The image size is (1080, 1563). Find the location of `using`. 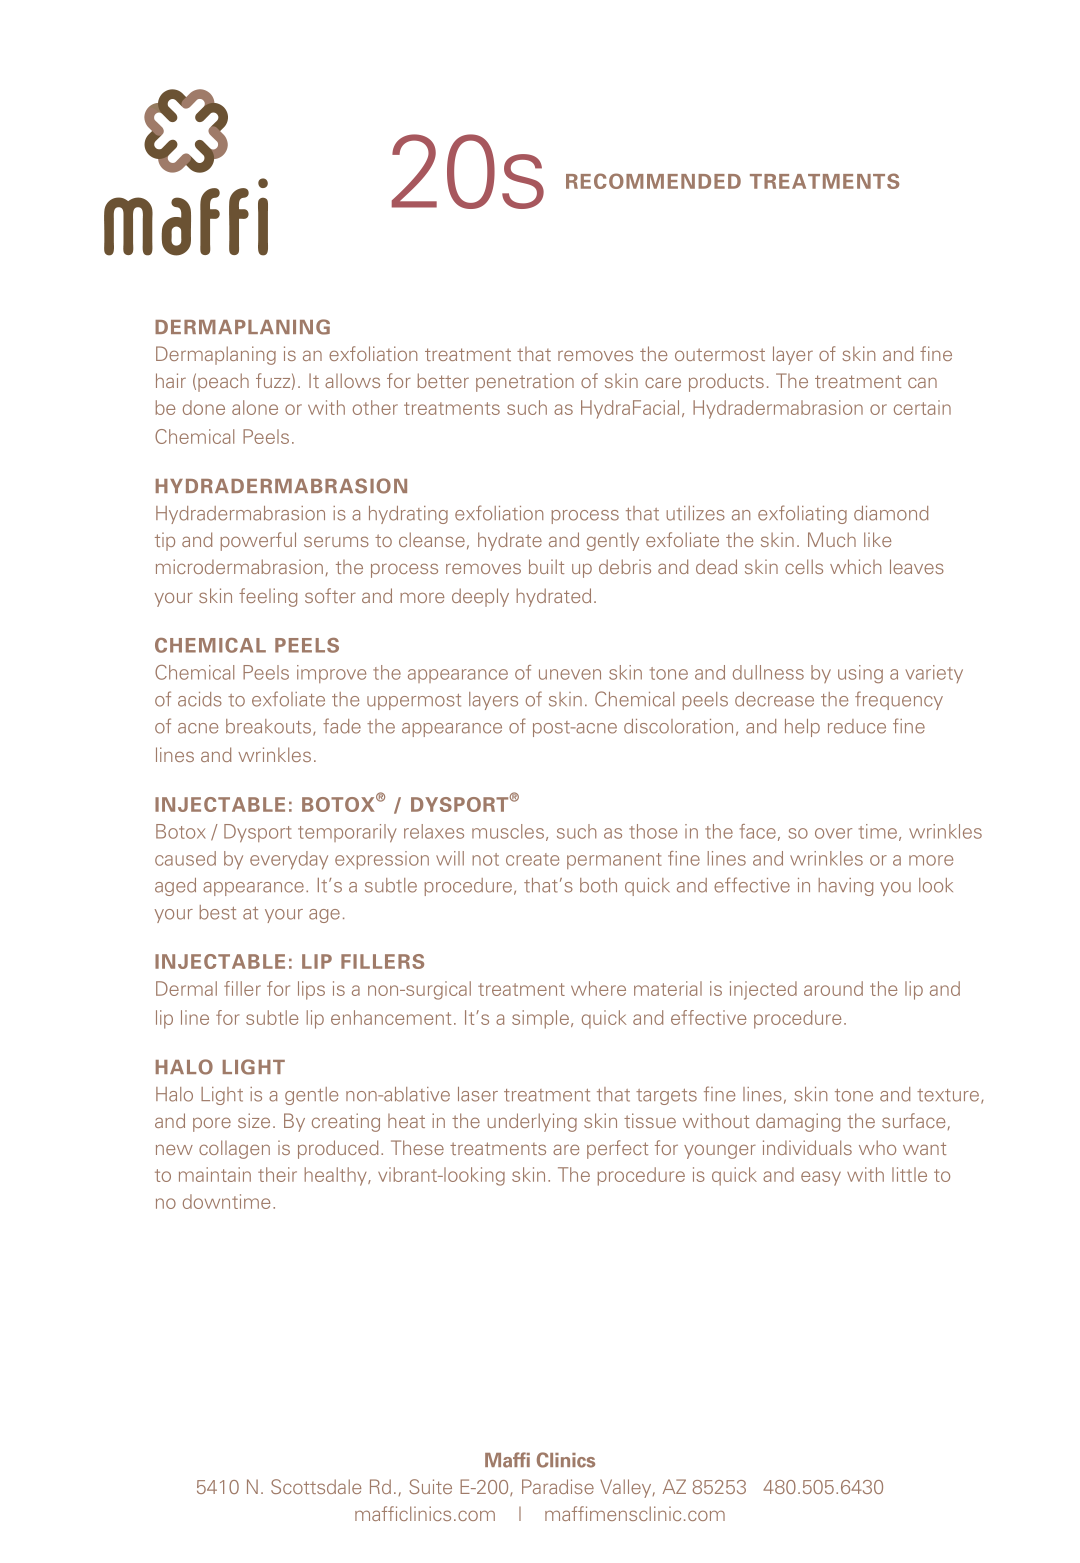

using is located at coordinates (860, 674).
